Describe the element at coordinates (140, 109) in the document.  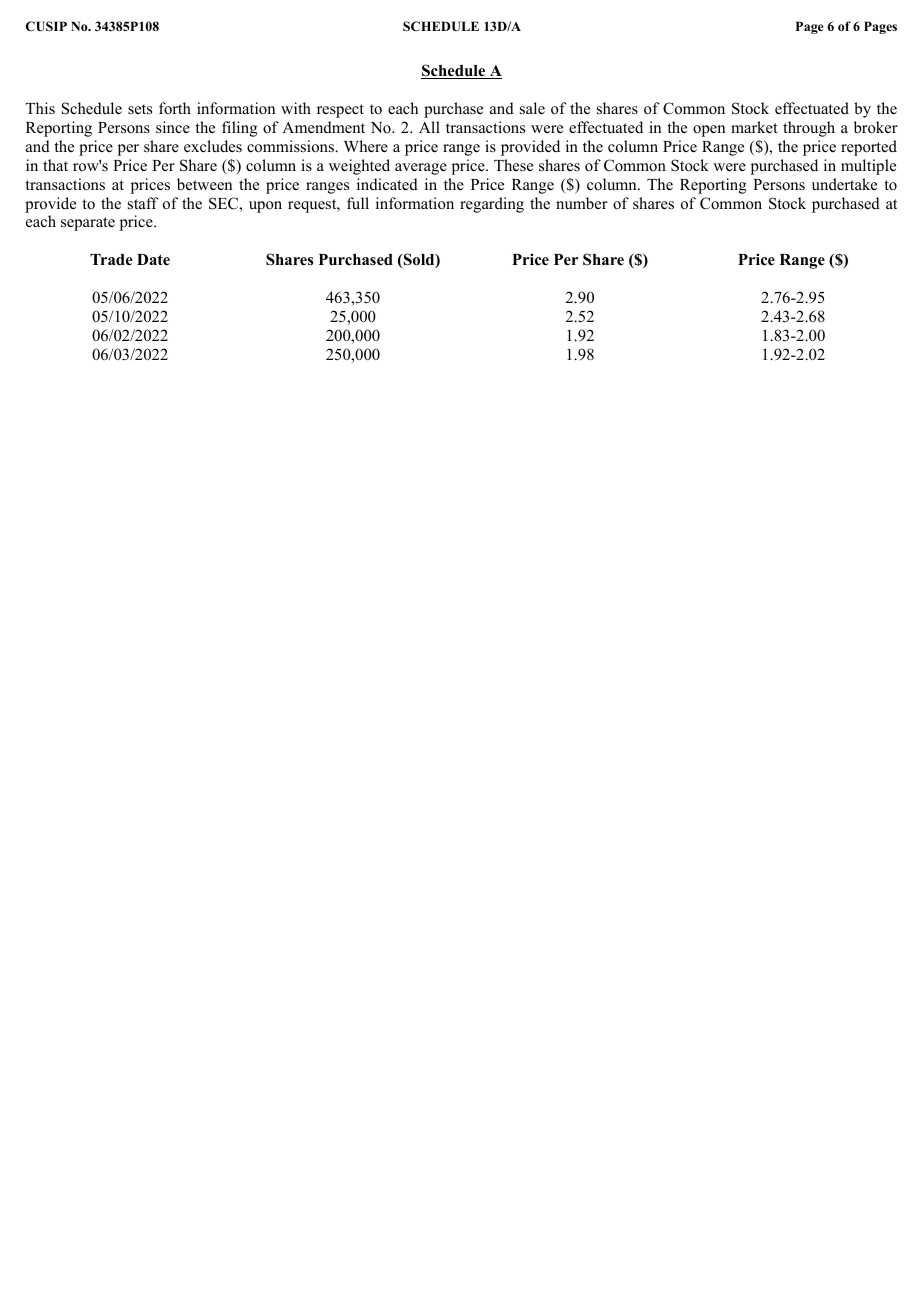
I see `sets` at that location.
